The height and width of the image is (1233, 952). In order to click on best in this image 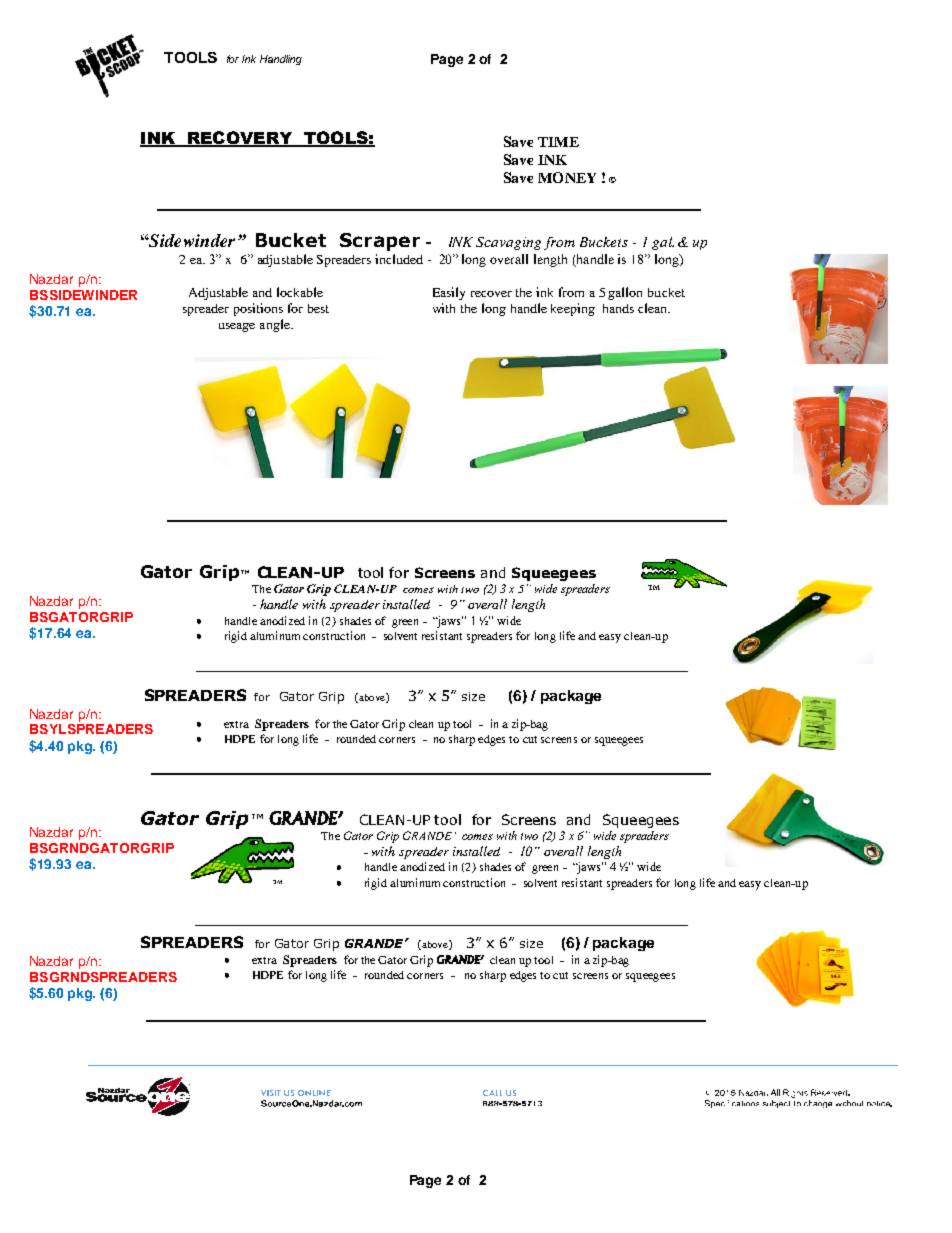, I will do `click(318, 308)`.
